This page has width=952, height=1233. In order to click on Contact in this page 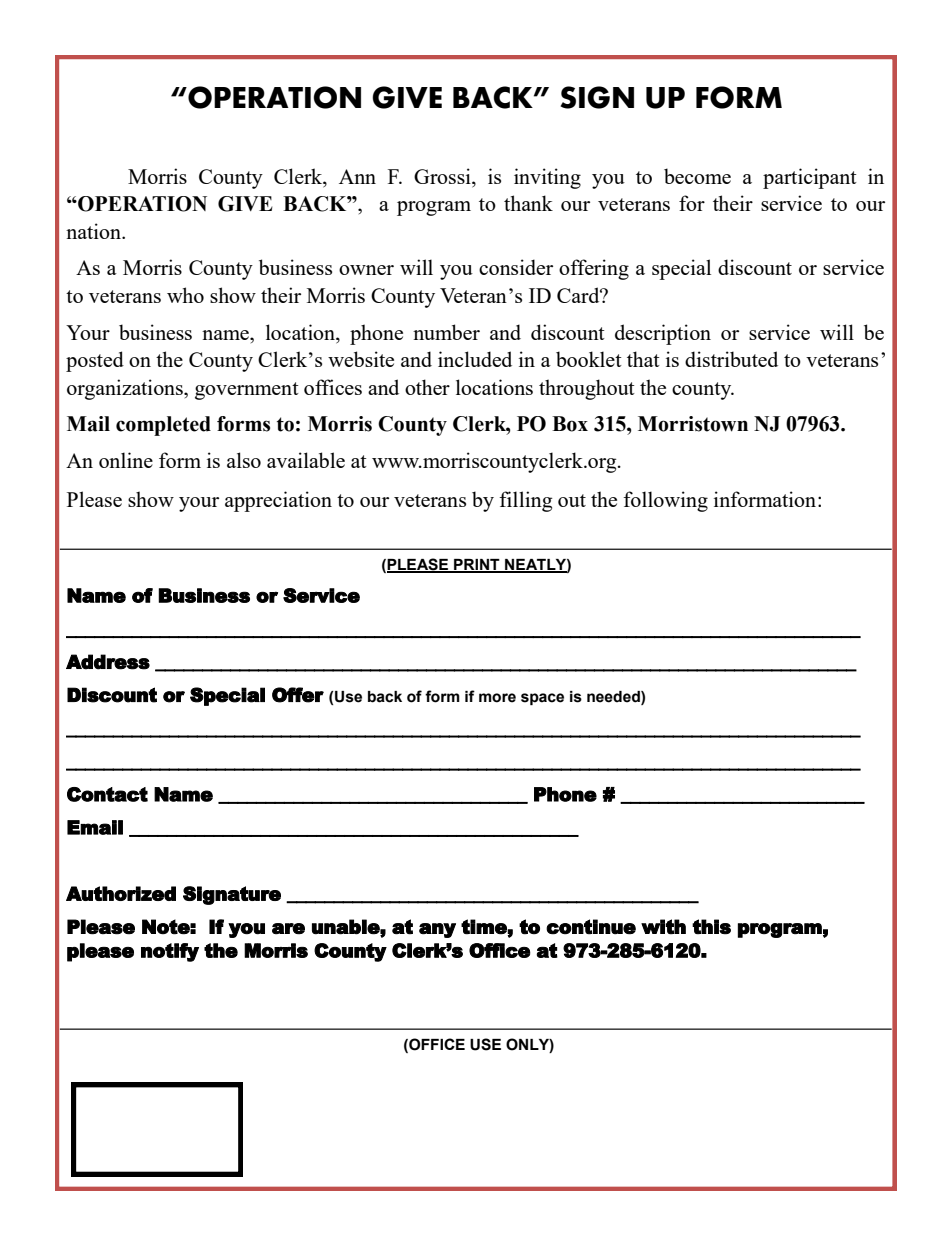, I will do `click(107, 794)`.
